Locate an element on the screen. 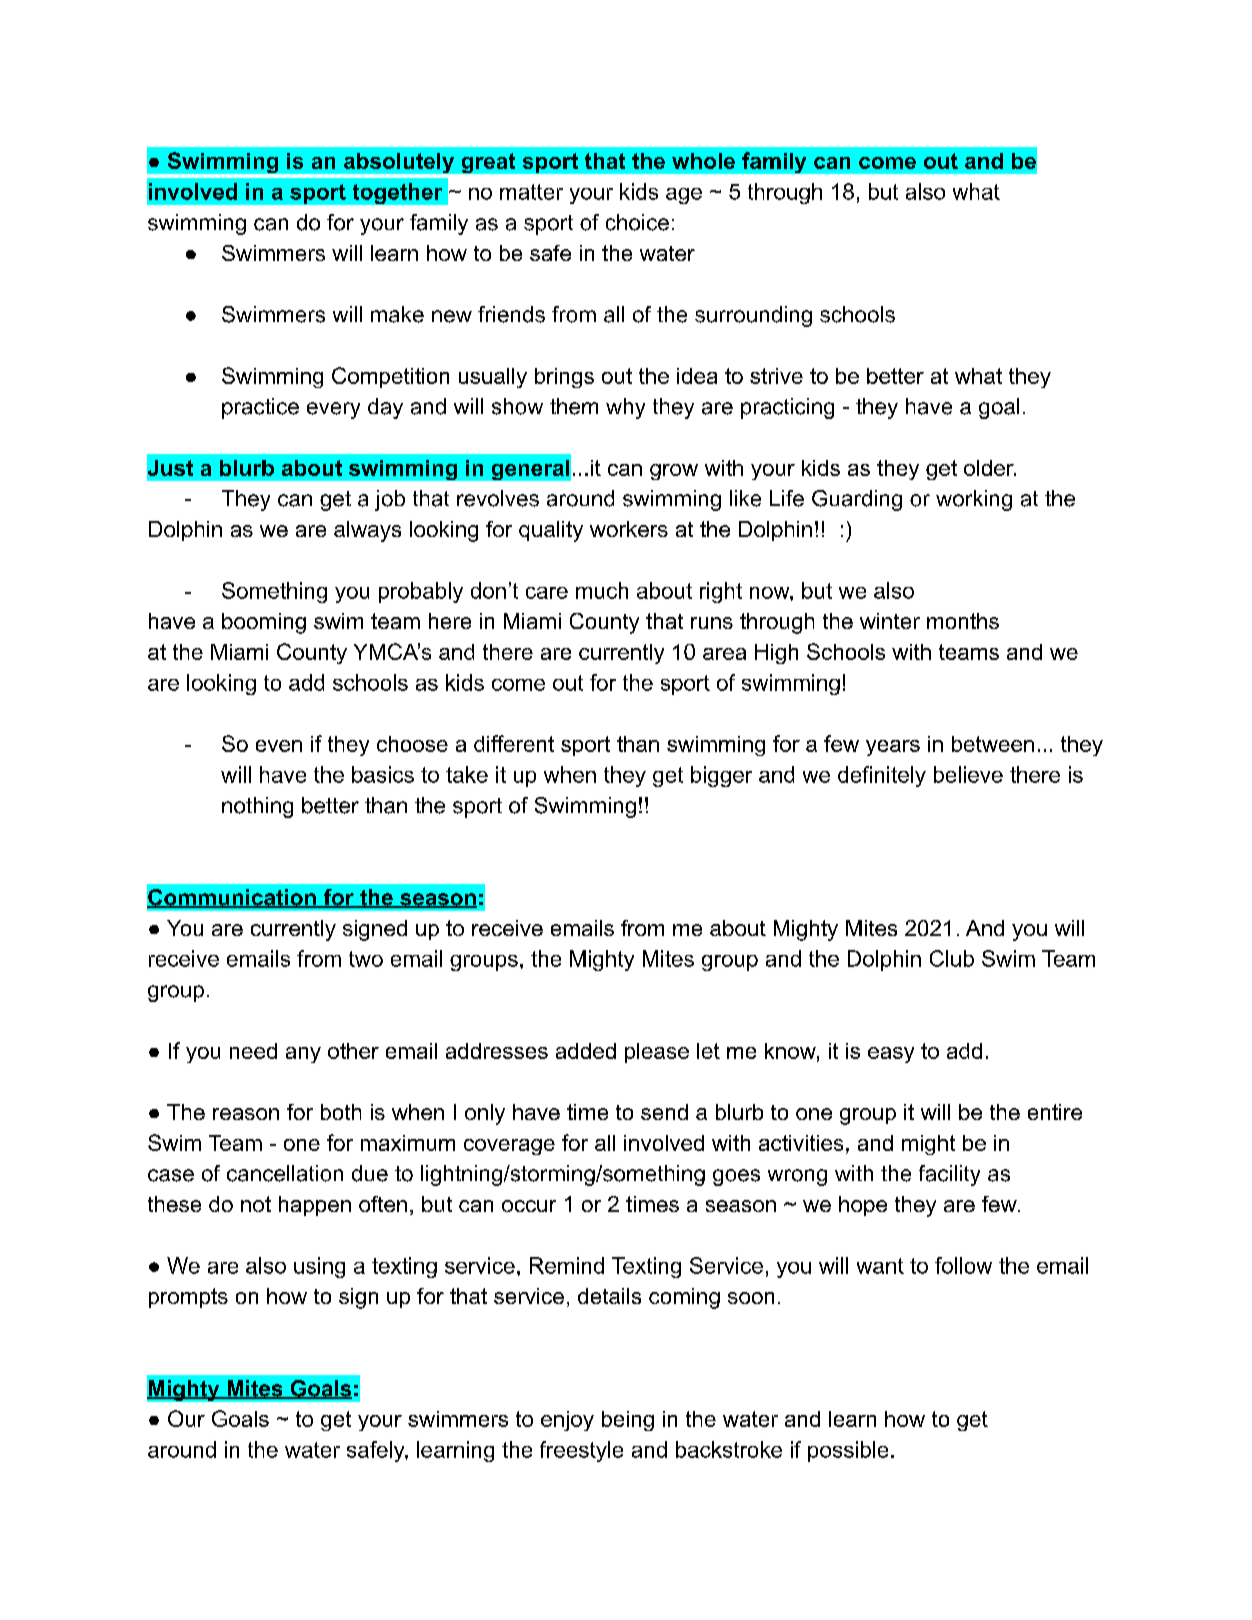  possible is located at coordinates (848, 1451).
